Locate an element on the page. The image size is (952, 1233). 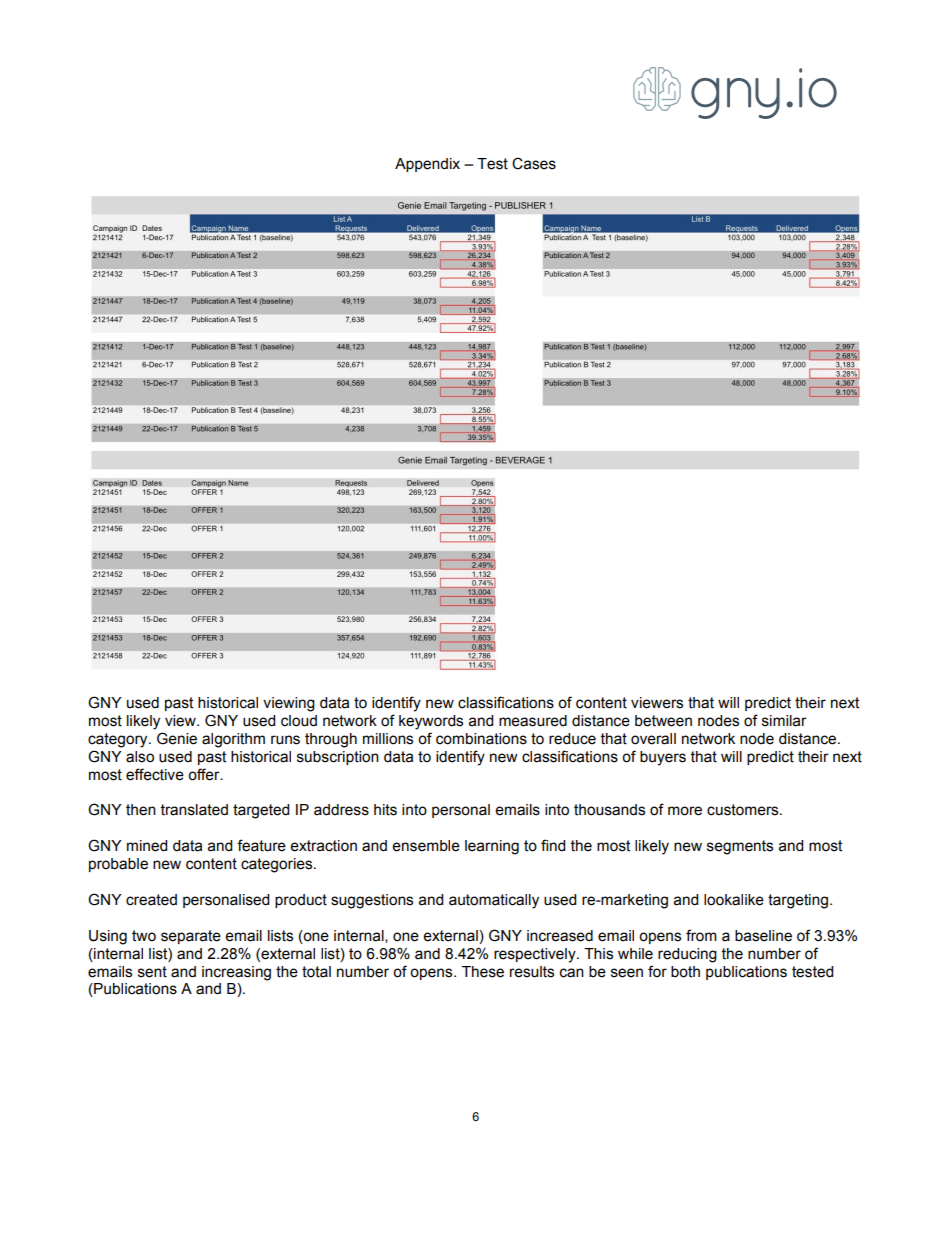
cloud is located at coordinates (299, 721).
